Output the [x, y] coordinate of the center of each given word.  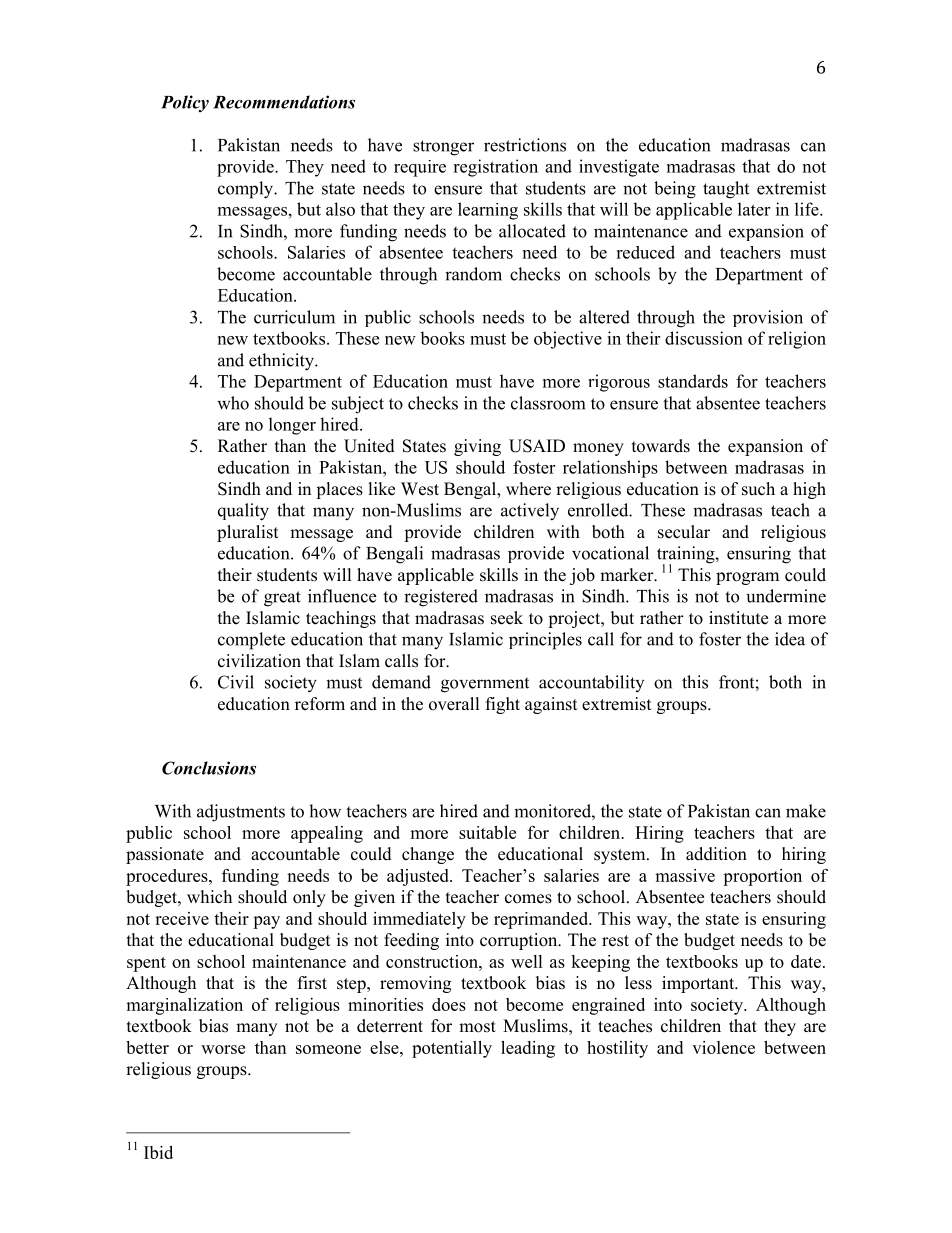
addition [716, 854]
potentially [452, 1049]
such [758, 489]
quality [243, 512]
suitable [487, 832]
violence [723, 1047]
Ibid [158, 1152]
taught [726, 190]
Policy [185, 103]
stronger [443, 148]
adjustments [241, 813]
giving [477, 447]
